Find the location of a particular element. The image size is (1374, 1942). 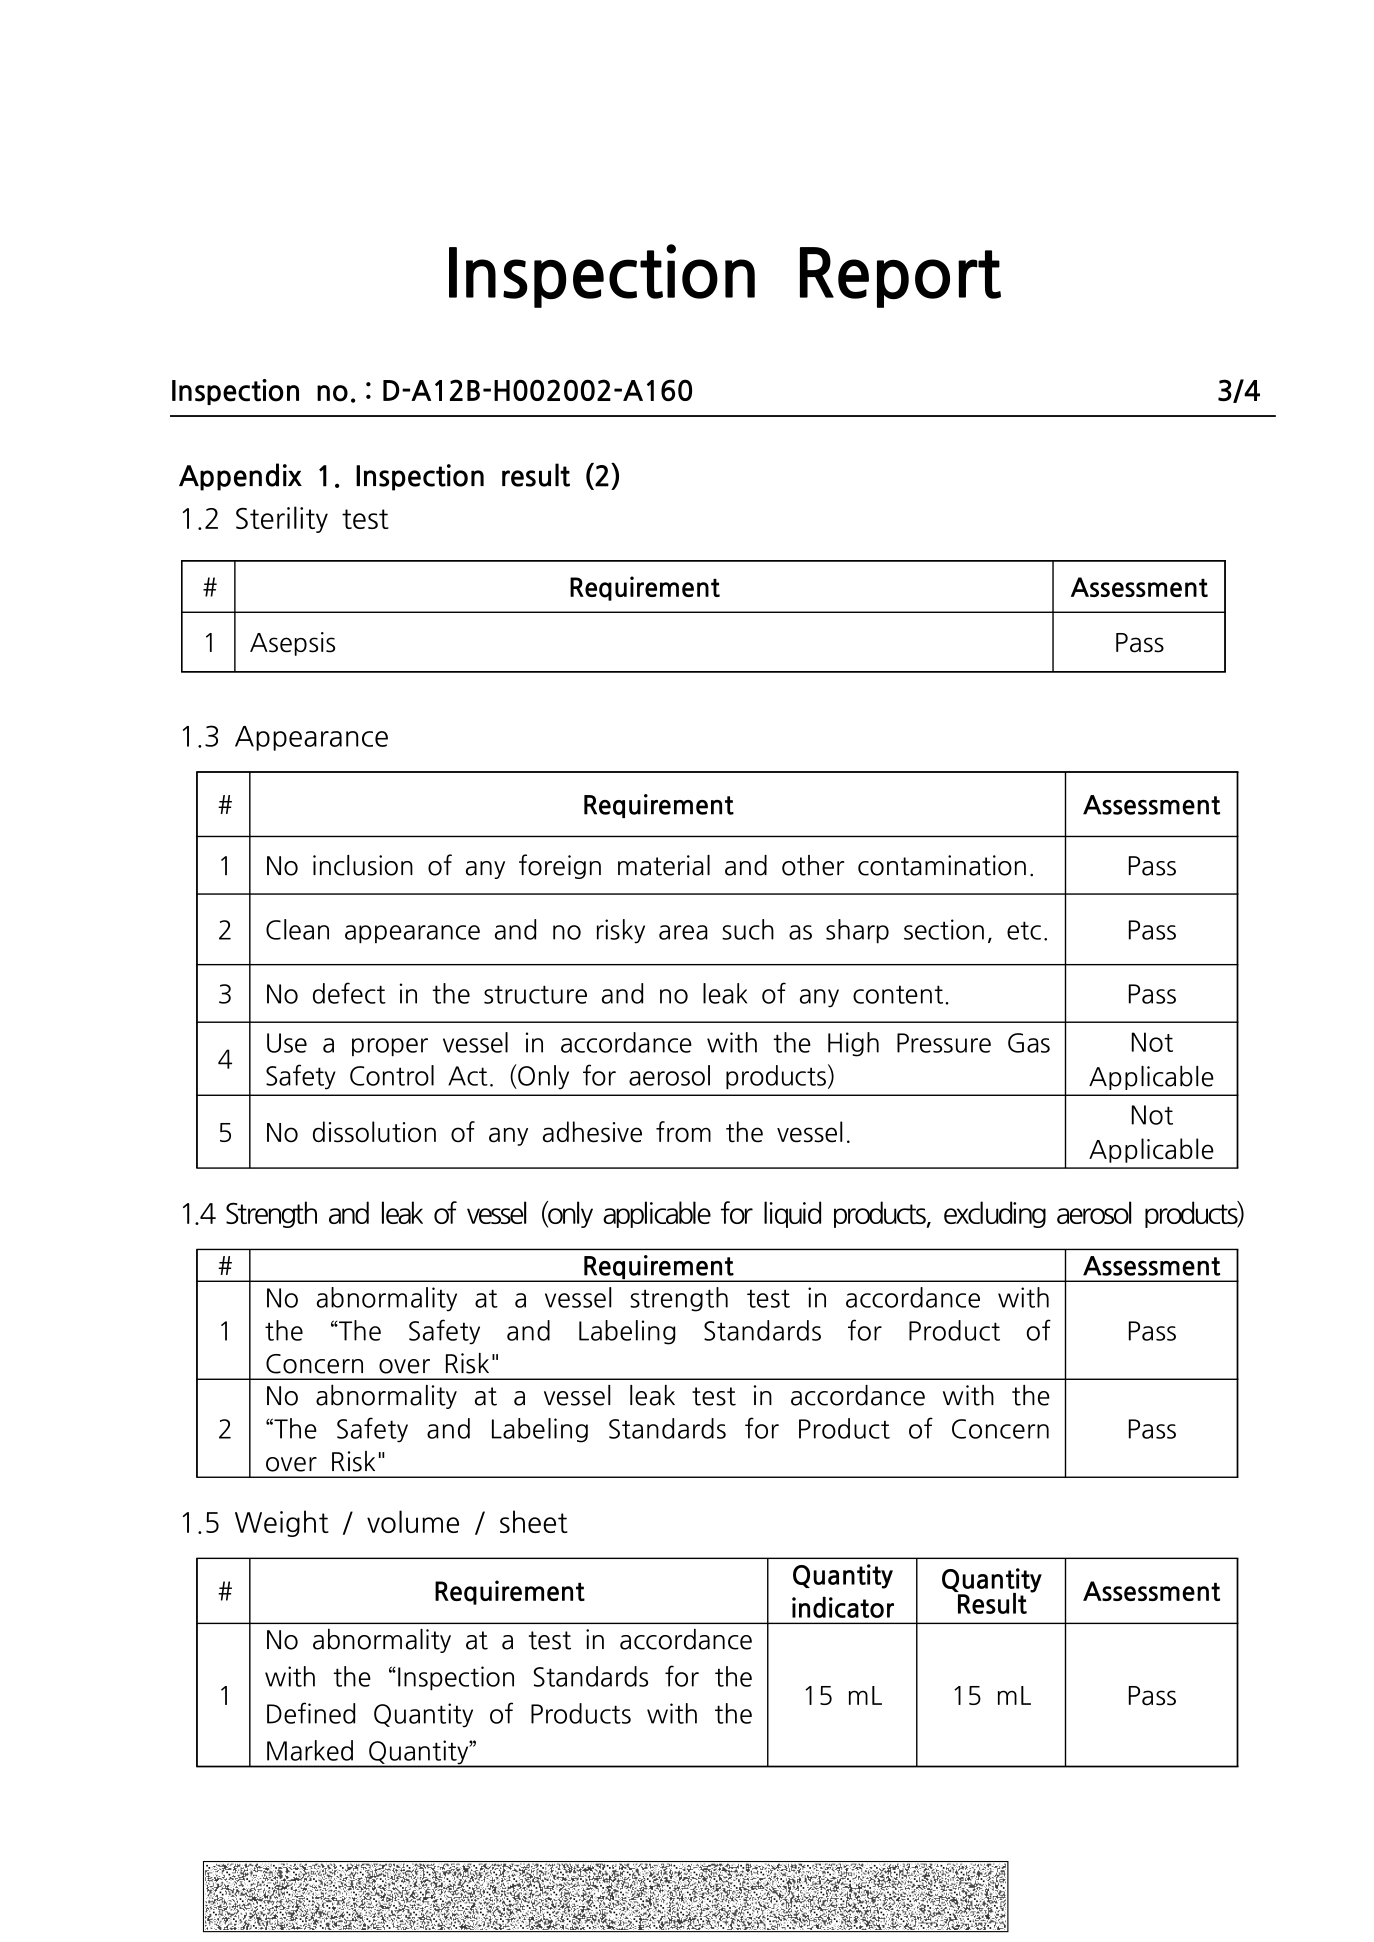

dissolution is located at coordinates (374, 1132).
